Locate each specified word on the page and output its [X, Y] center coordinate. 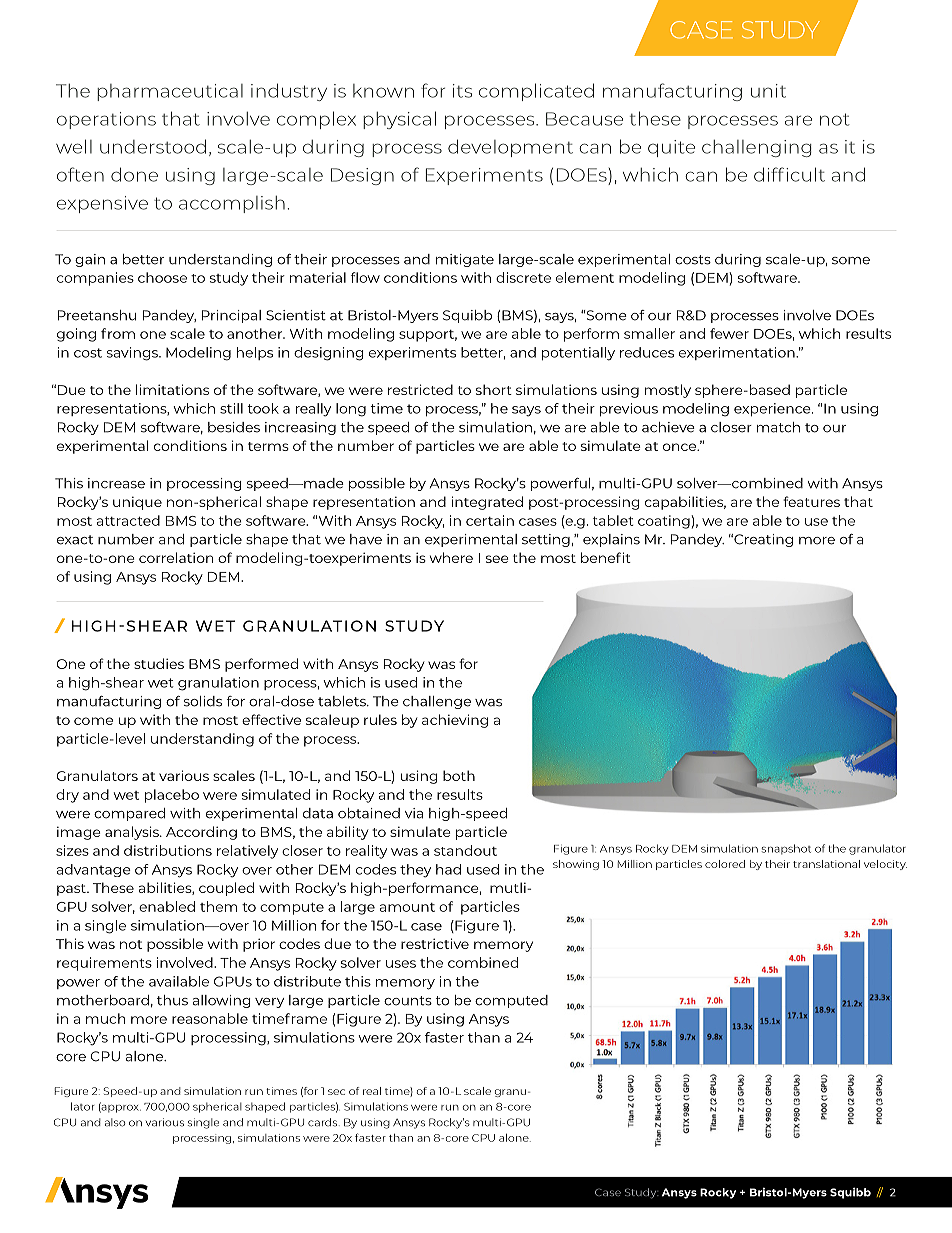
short [494, 389]
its [462, 91]
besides [234, 427]
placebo [172, 796]
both [459, 775]
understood [153, 146]
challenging [757, 148]
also [115, 1122]
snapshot [786, 849]
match [778, 427]
